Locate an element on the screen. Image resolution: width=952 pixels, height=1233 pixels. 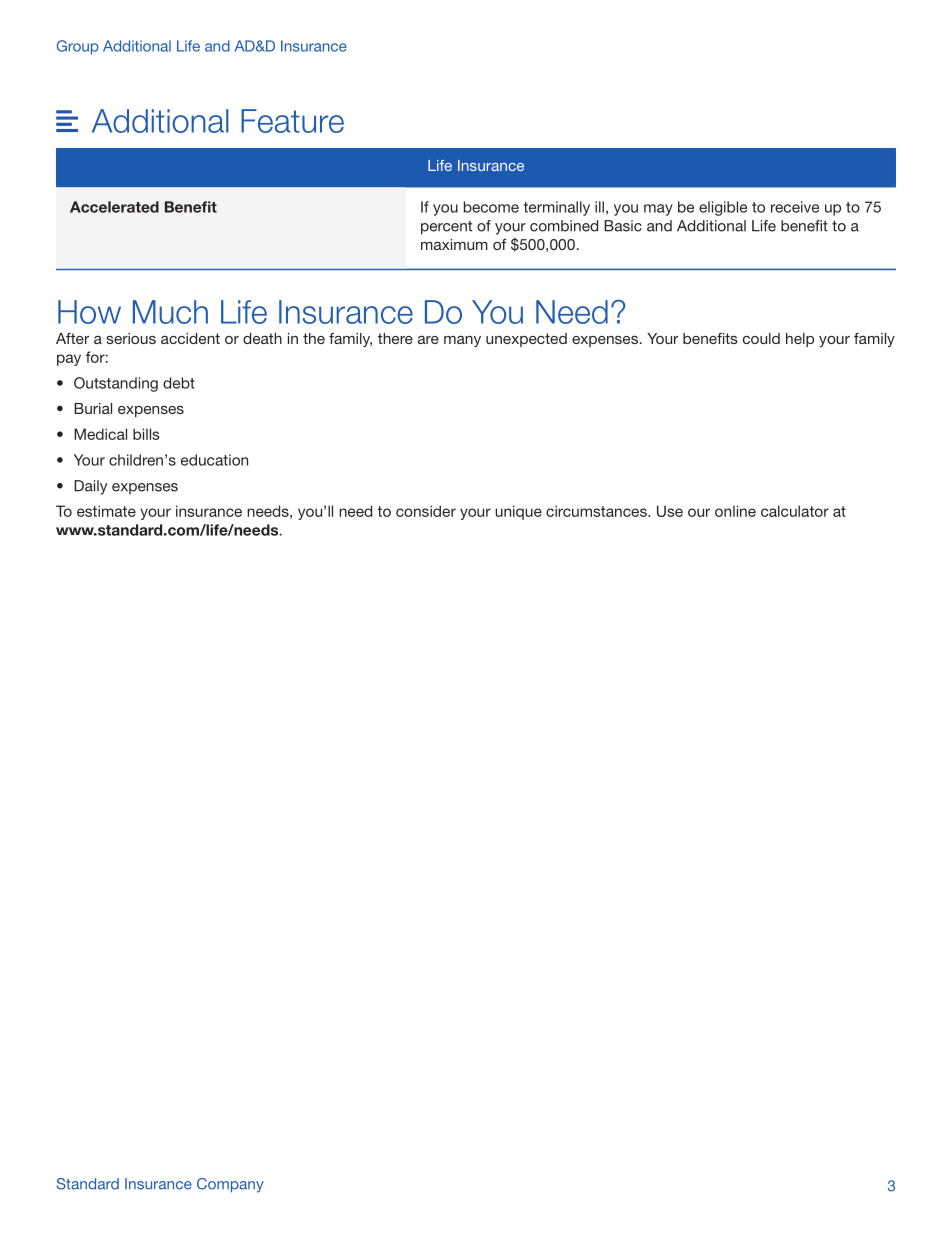
eligible is located at coordinates (723, 208).
